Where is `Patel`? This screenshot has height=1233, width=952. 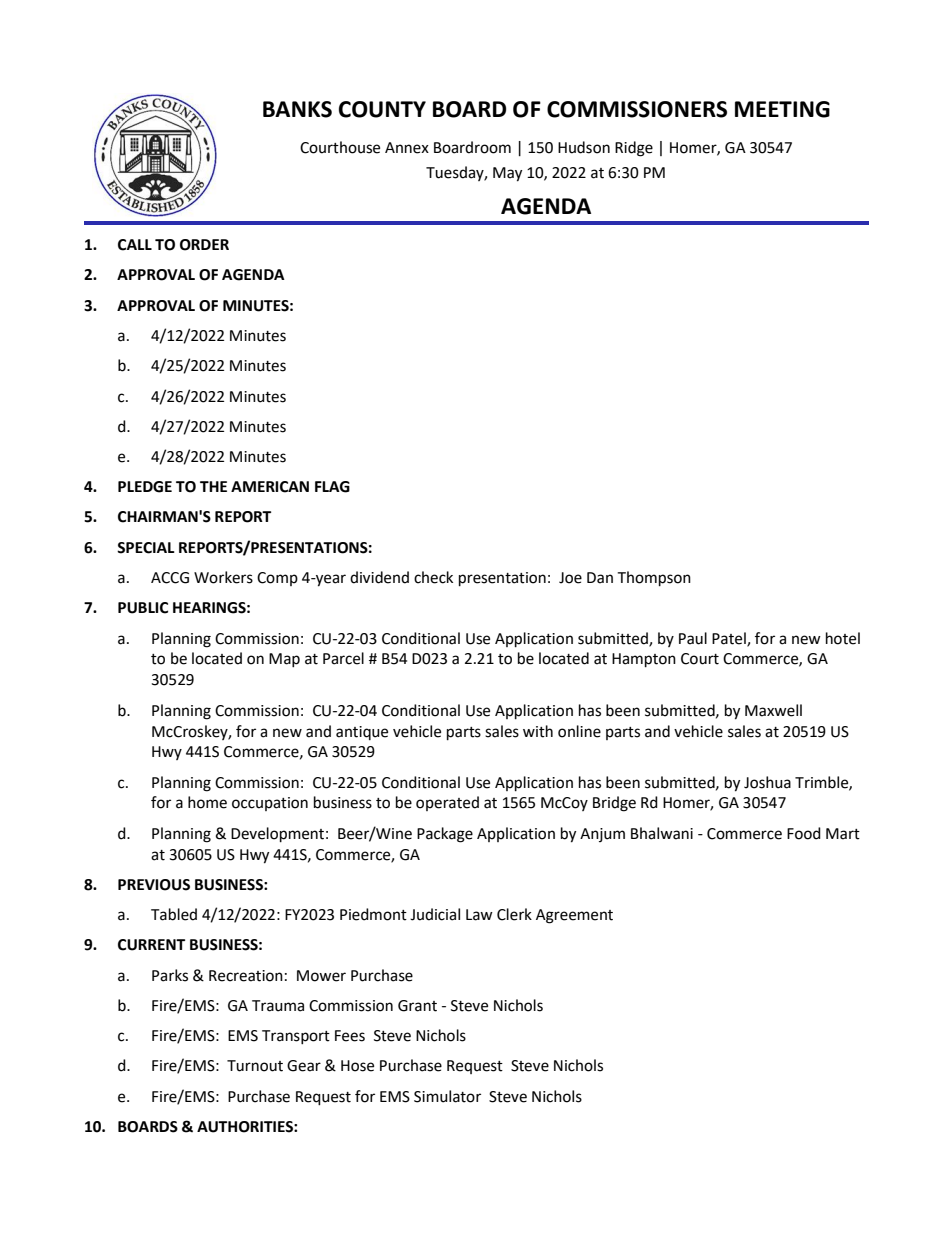 Patel is located at coordinates (730, 639).
